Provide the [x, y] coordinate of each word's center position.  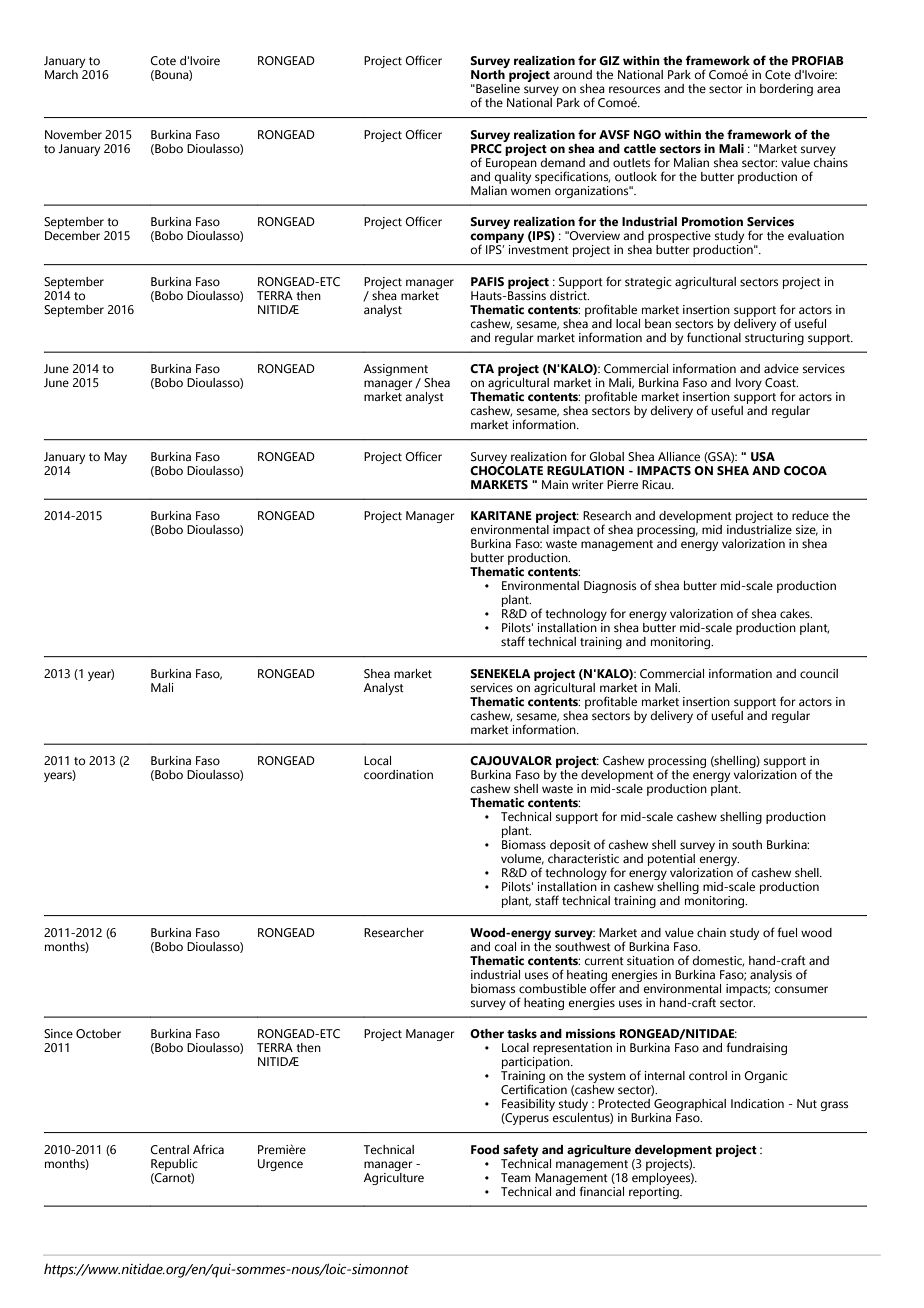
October [98, 1033]
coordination [398, 774]
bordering [786, 90]
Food [485, 1149]
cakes [796, 613]
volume [522, 859]
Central [169, 1149]
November [73, 134]
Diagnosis [610, 587]
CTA [482, 368]
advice [781, 368]
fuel [787, 932]
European [511, 162]
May [115, 458]
